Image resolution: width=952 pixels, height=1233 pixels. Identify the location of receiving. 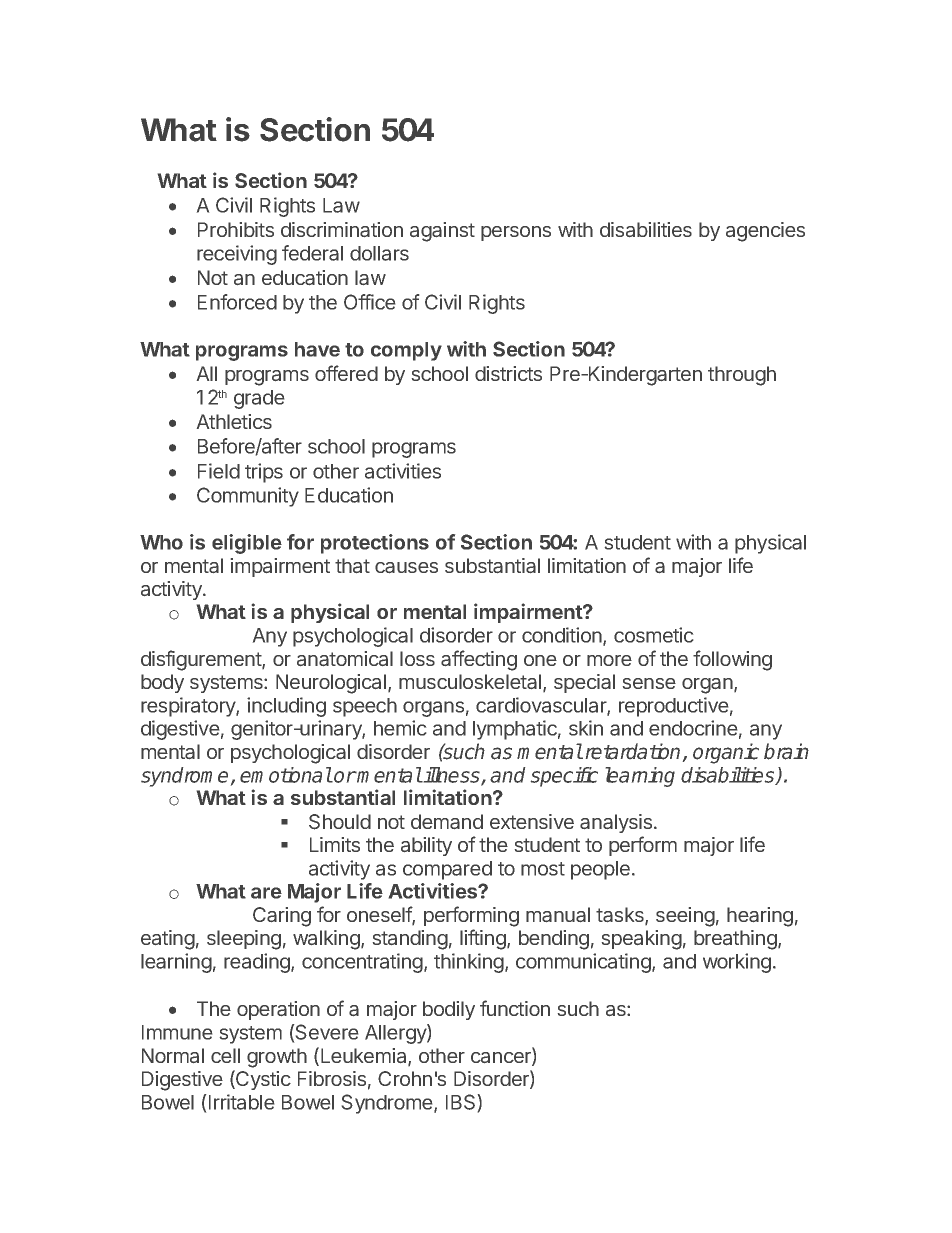
(237, 255).
